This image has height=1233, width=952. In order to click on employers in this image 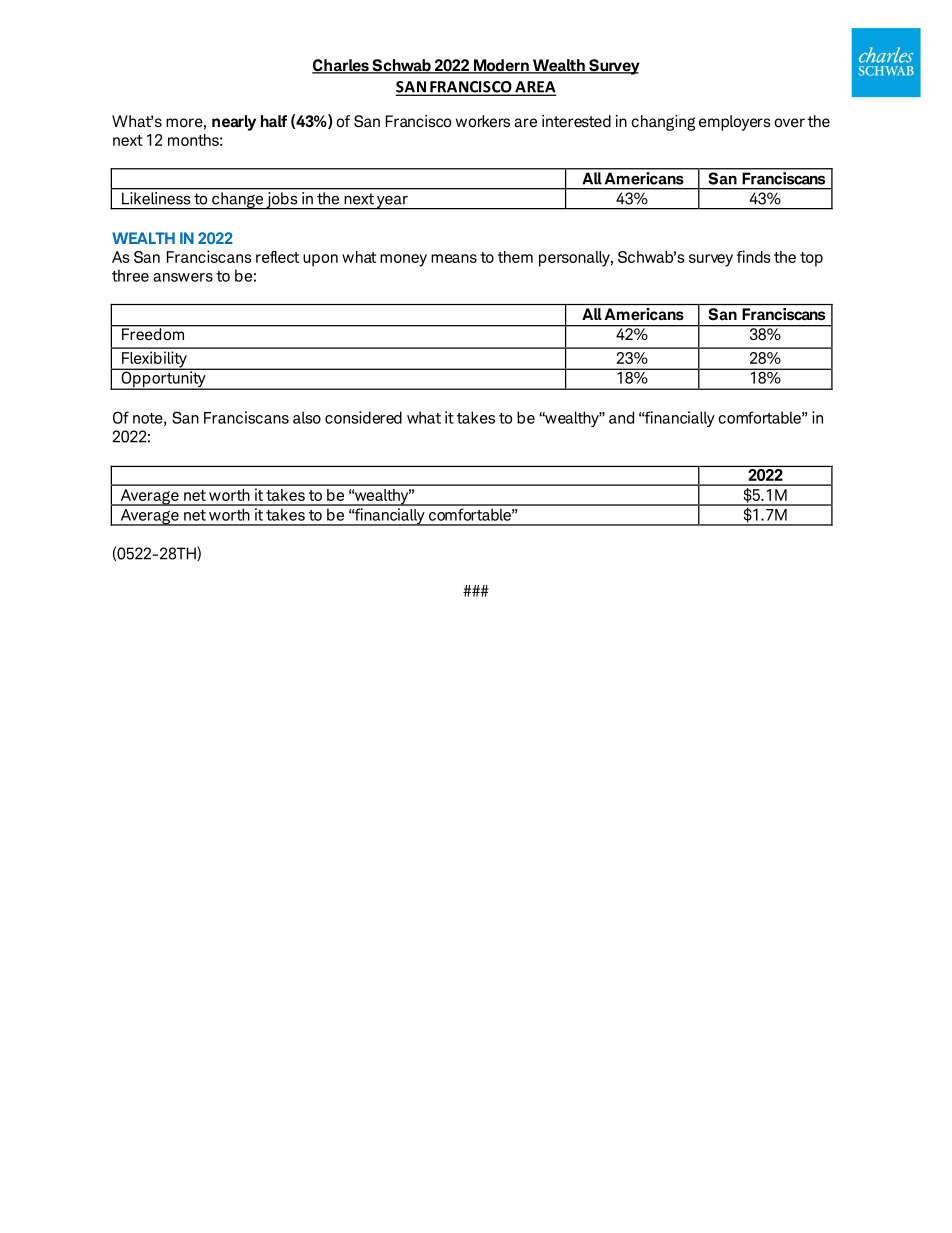, I will do `click(735, 123)`.
